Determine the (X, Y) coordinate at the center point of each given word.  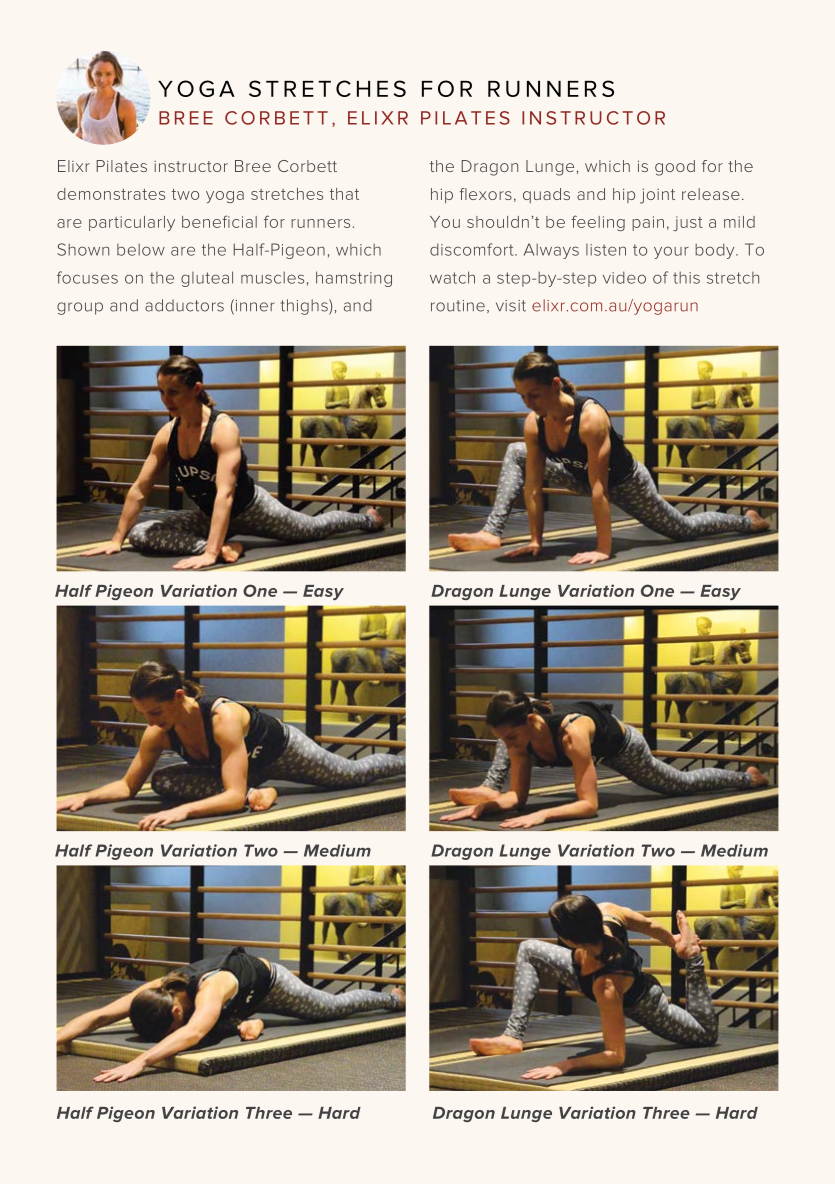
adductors (184, 305)
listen (606, 250)
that (344, 194)
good (675, 168)
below (141, 249)
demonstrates (111, 194)
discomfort (473, 249)
